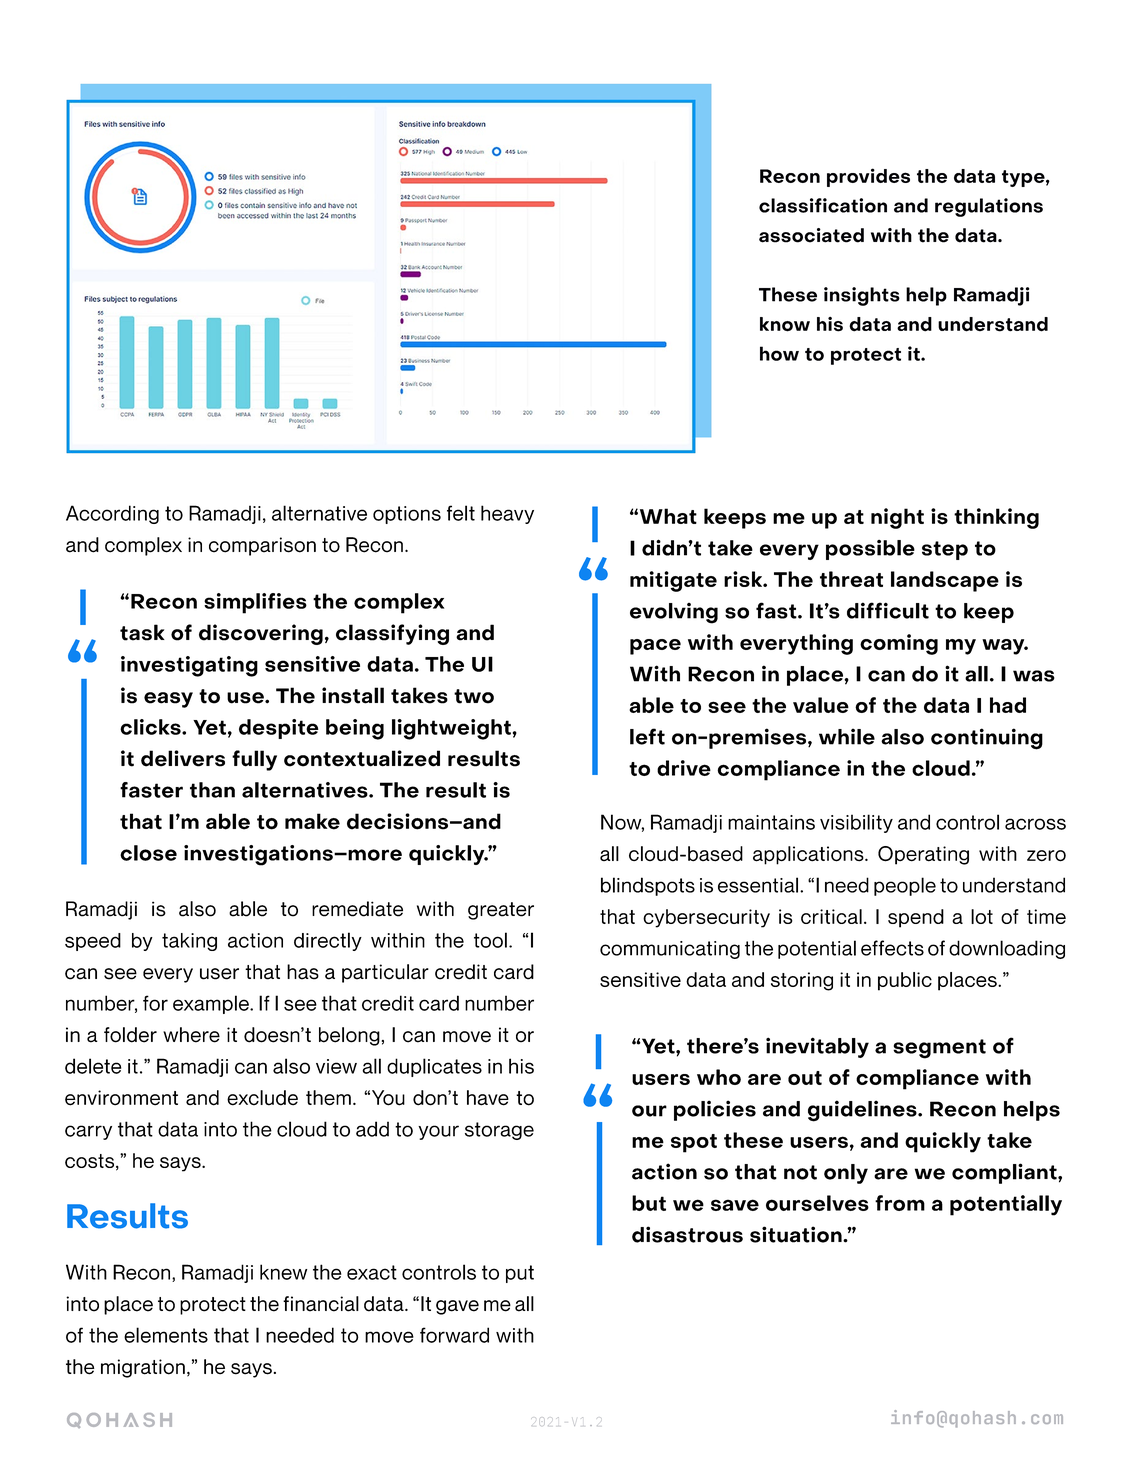 The height and width of the page is (1467, 1133). I want to click on associated, so click(811, 235).
